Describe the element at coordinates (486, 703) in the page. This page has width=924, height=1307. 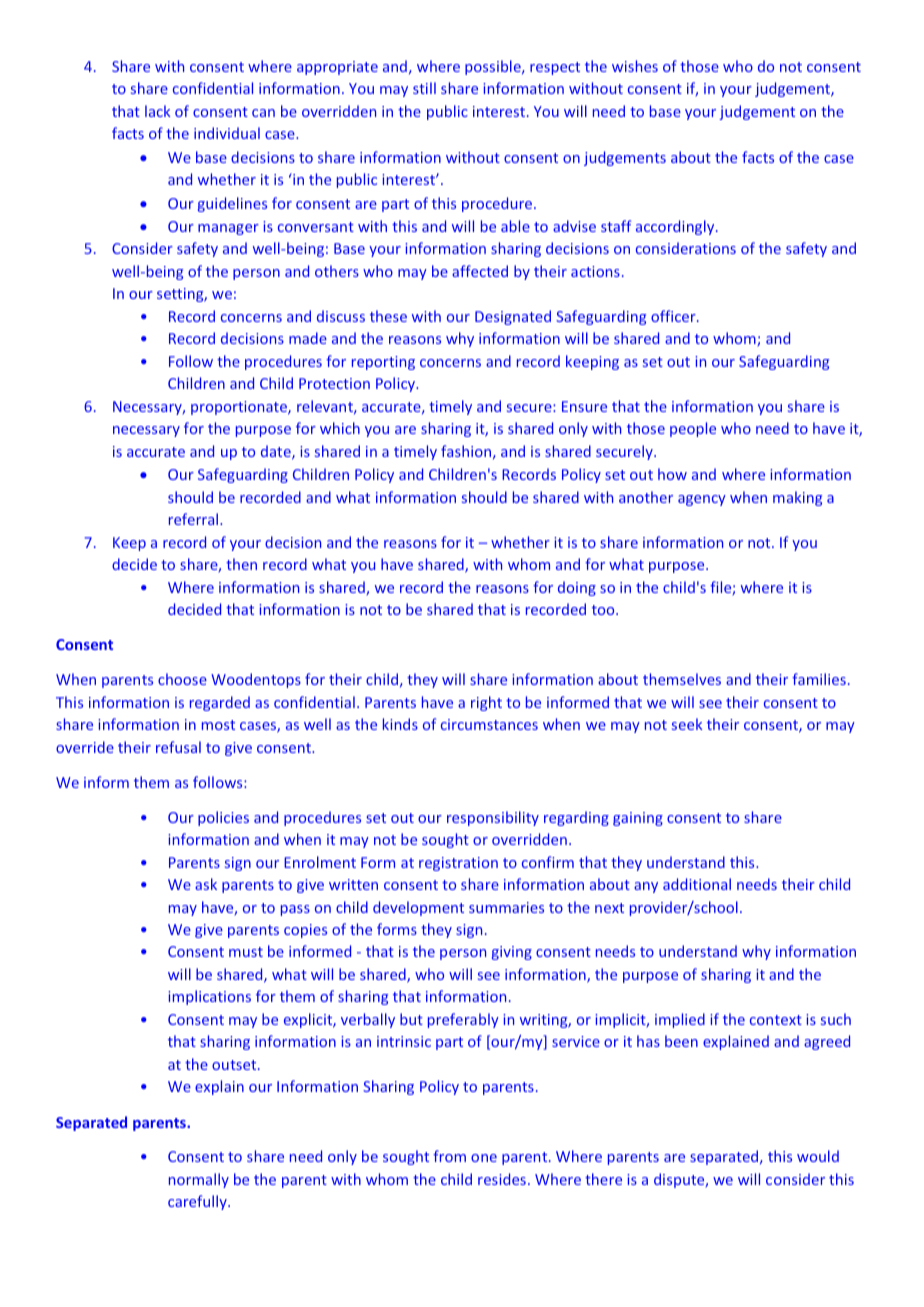
I see `right` at that location.
